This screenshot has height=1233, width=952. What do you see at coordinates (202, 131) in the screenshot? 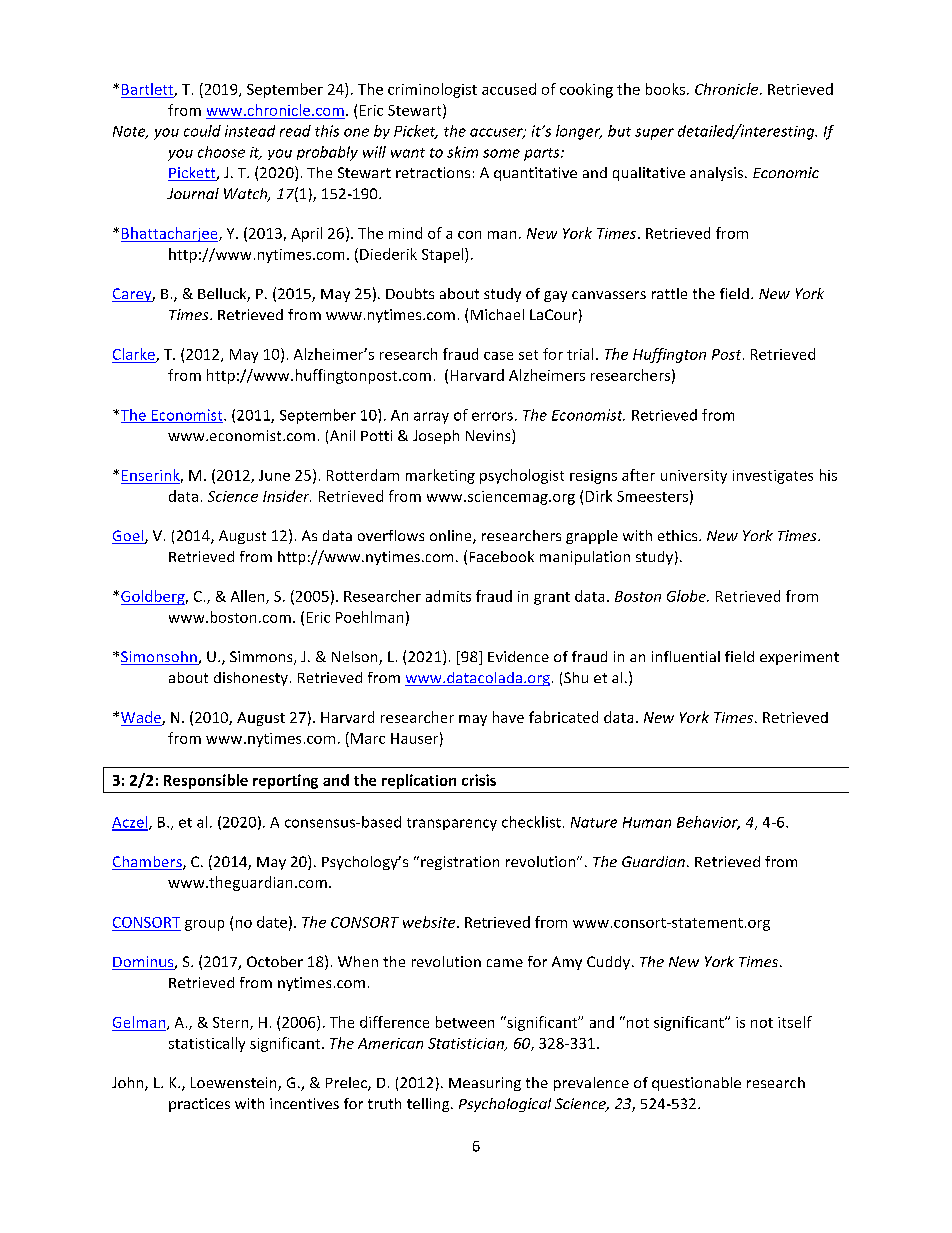
I see `could` at bounding box center [202, 131].
